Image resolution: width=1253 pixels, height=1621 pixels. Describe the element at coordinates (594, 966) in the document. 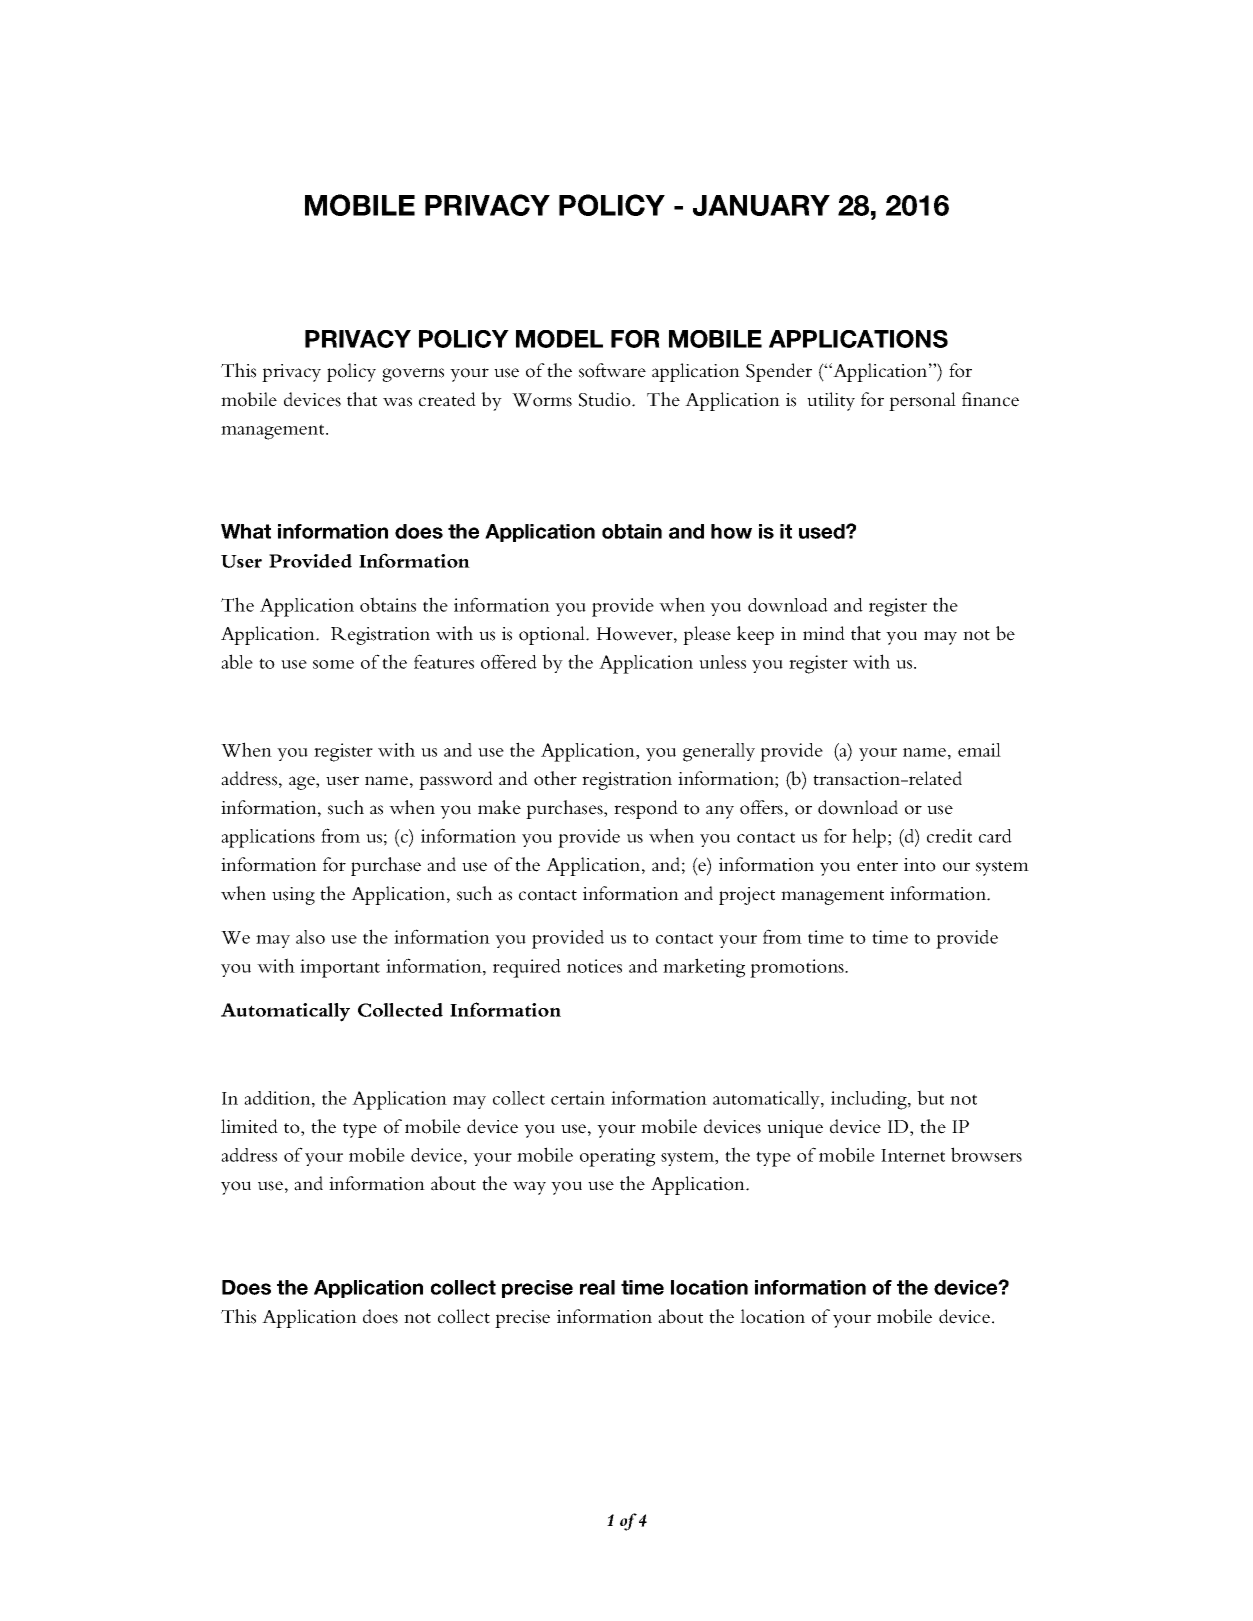

I see `notices` at that location.
